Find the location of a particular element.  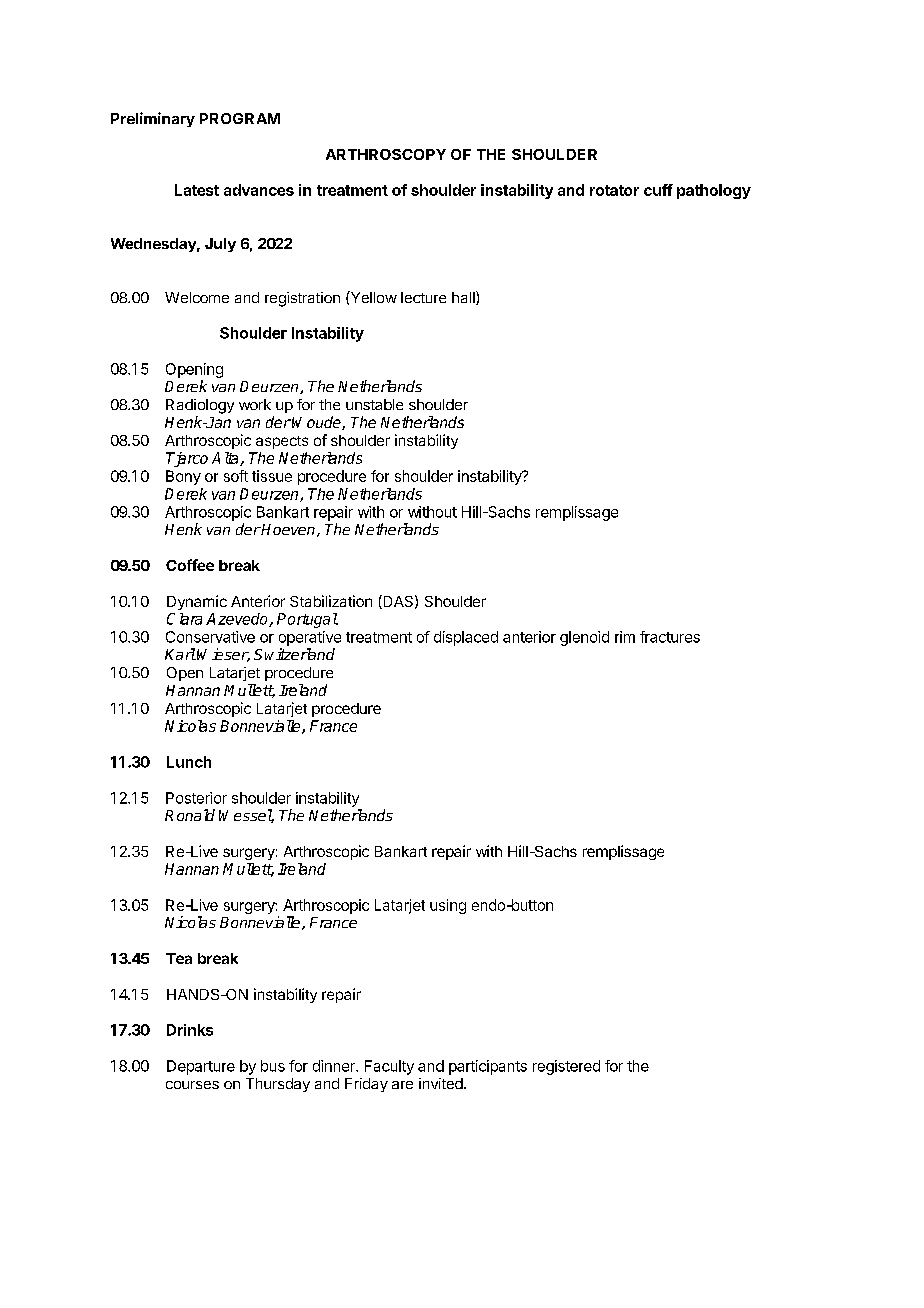

using is located at coordinates (448, 906).
